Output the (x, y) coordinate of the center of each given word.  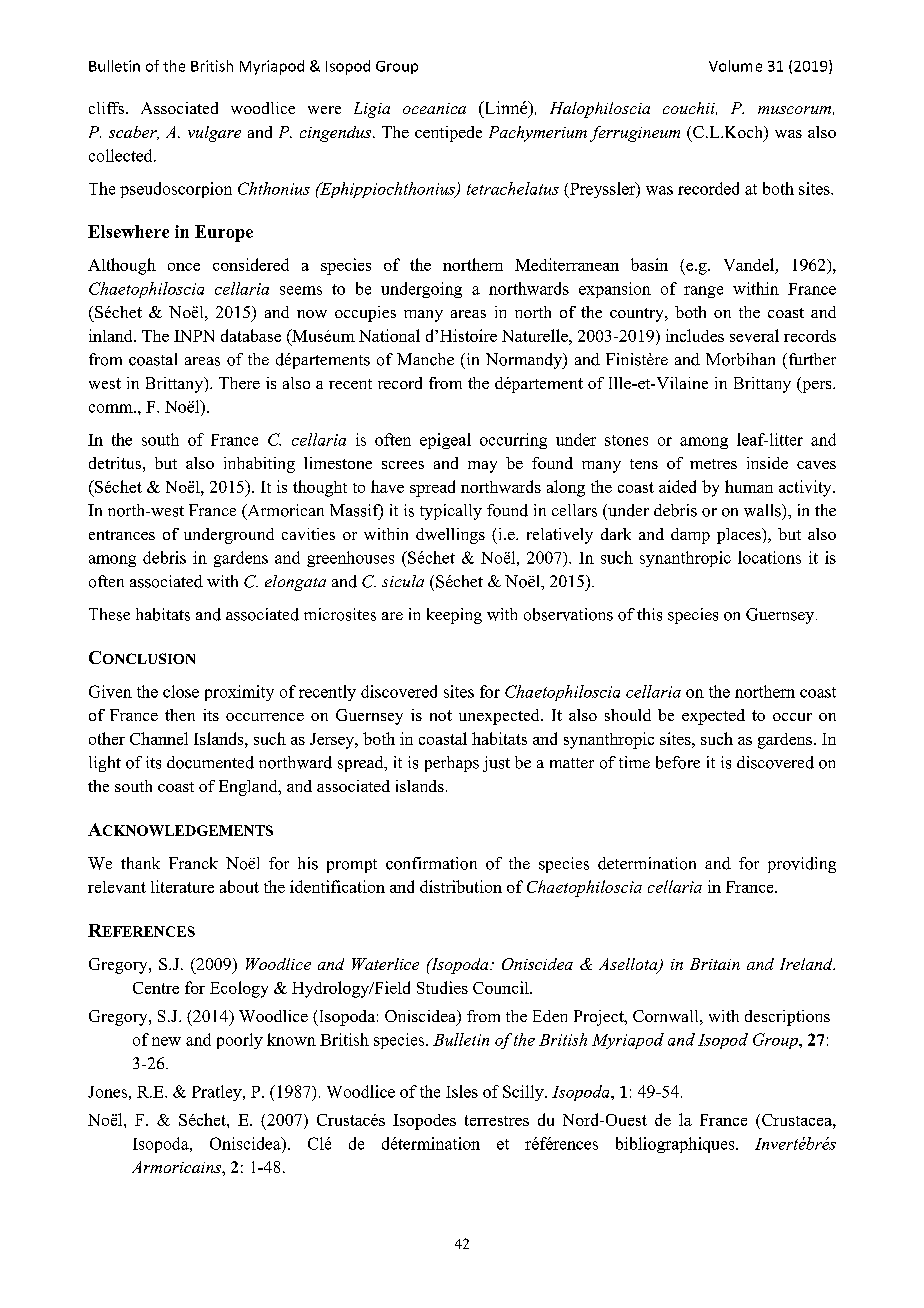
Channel (159, 738)
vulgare (214, 134)
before (678, 762)
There (239, 383)
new (166, 1041)
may (482, 467)
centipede (448, 134)
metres (713, 464)
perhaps (452, 764)
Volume (735, 66)
